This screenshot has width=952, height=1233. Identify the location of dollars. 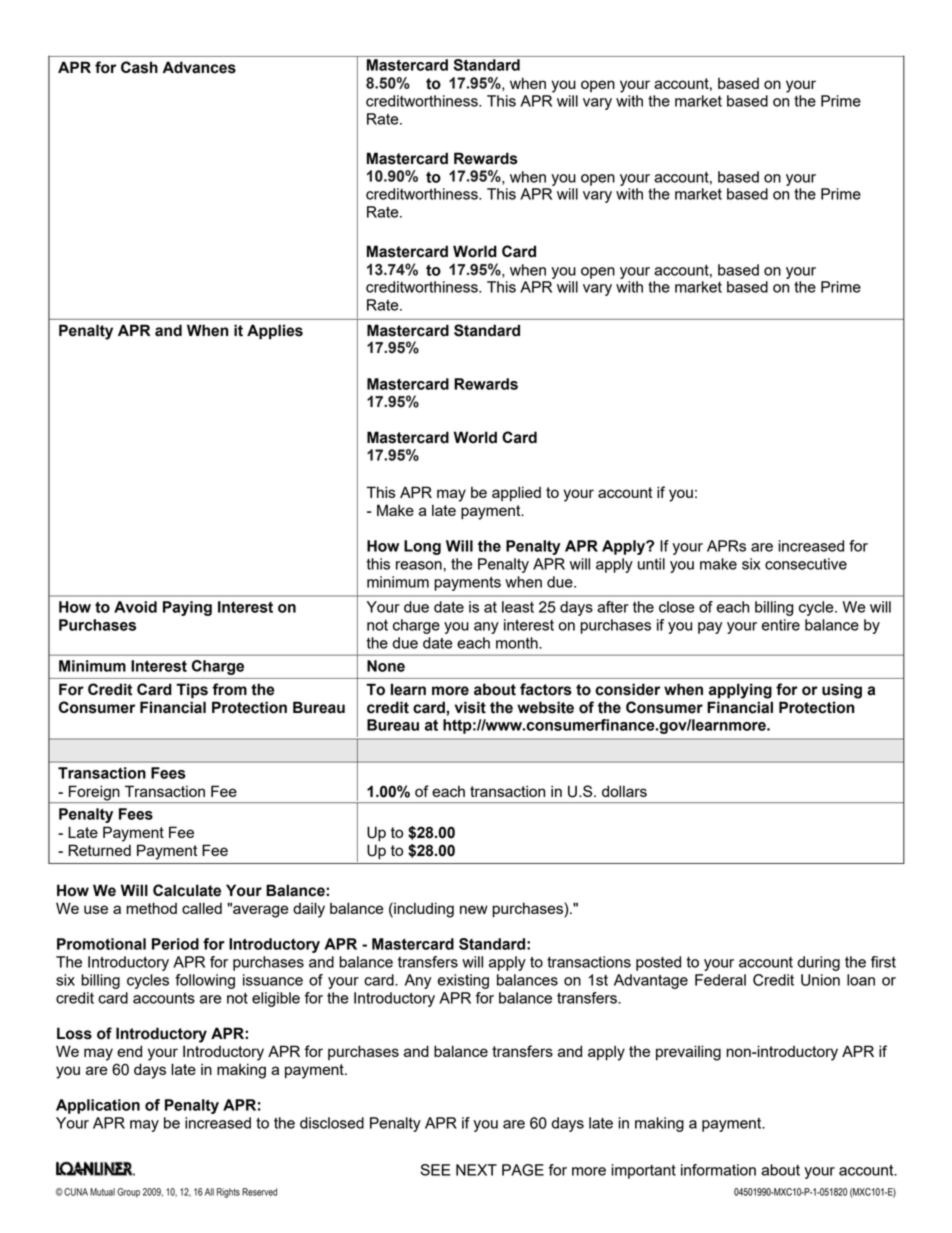
(624, 791).
